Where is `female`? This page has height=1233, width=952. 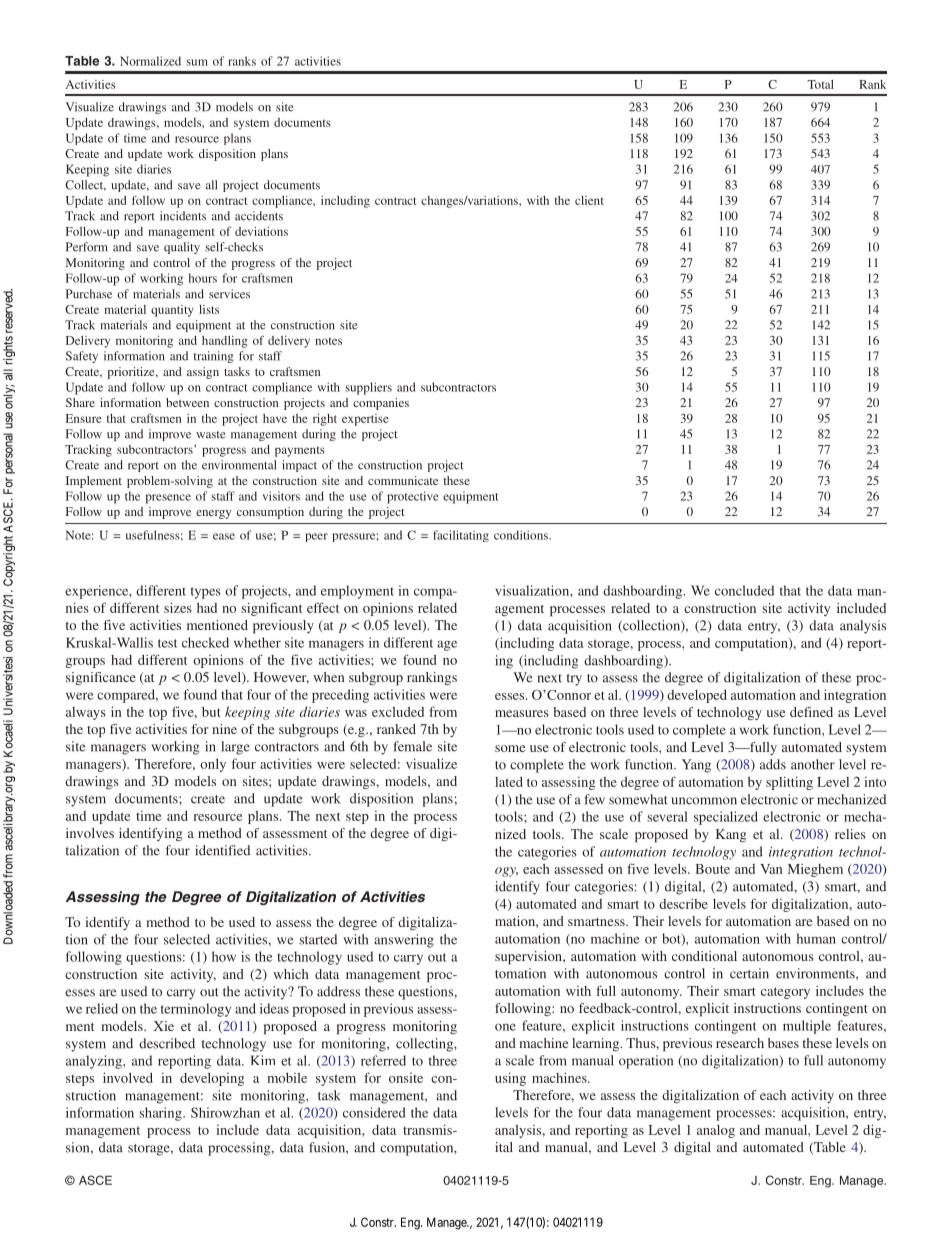
female is located at coordinates (412, 746).
